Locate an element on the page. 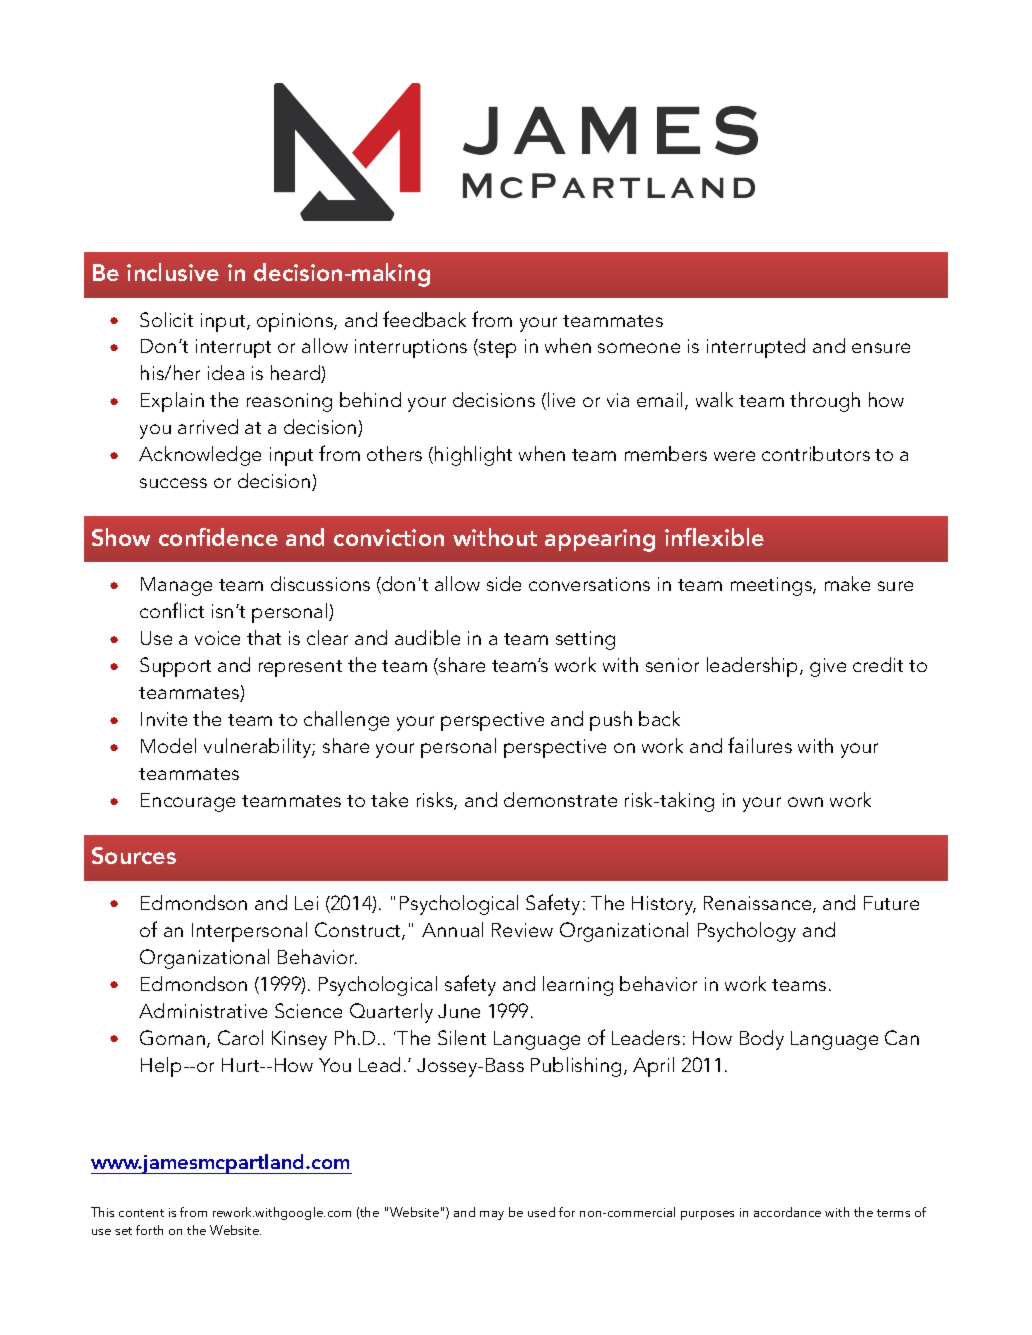  content is located at coordinates (141, 1213).
